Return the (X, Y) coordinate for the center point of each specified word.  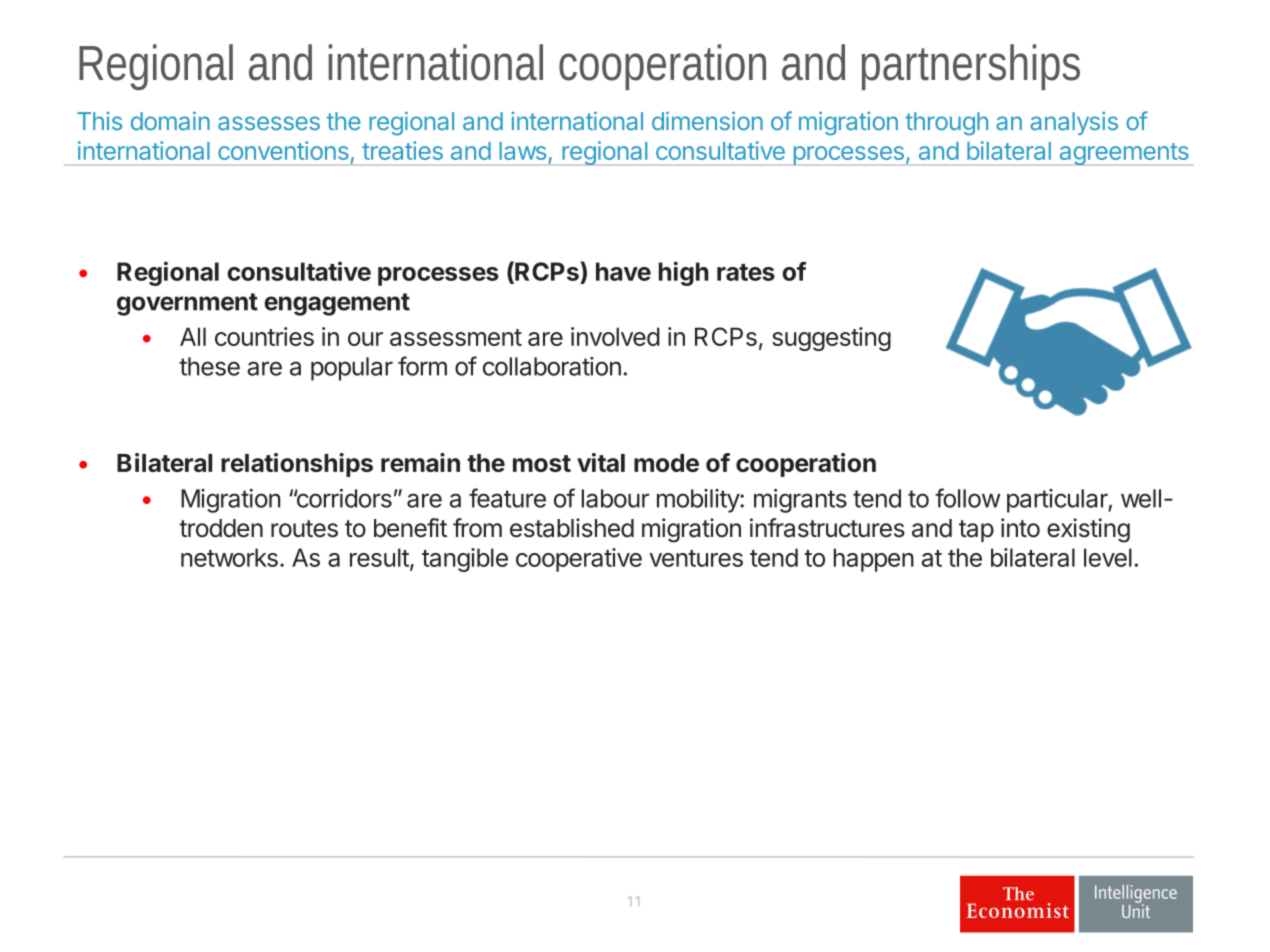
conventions (283, 150)
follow (968, 498)
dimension (707, 121)
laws (522, 151)
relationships (297, 465)
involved (615, 336)
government (187, 304)
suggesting (831, 339)
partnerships (971, 67)
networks (229, 557)
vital (601, 462)
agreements (1124, 154)
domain (170, 121)
